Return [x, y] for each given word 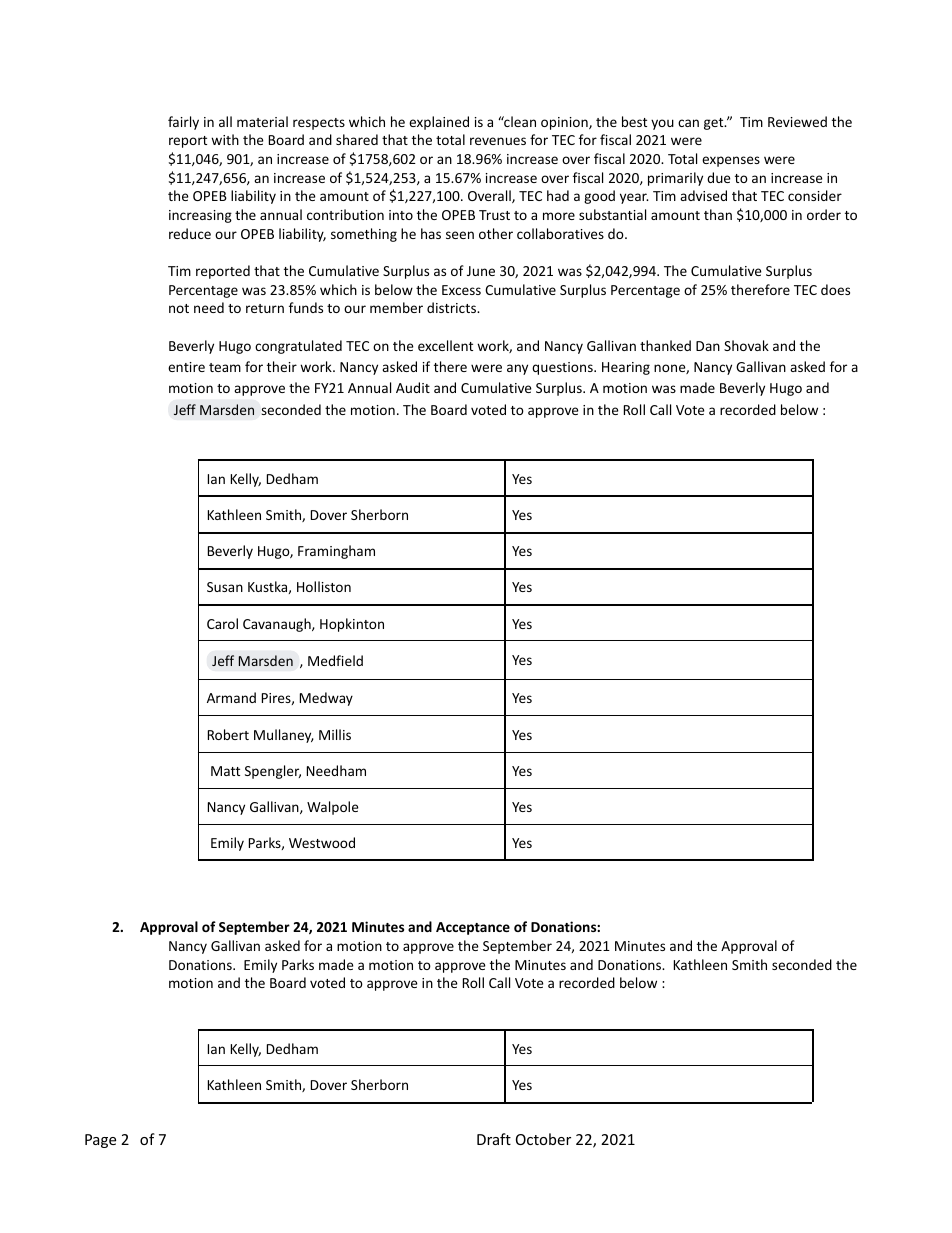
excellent [445, 345]
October [543, 1139]
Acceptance [473, 928]
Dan [708, 346]
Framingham [336, 552]
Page [100, 1141]
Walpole [333, 808]
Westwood [322, 842]
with [225, 139]
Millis [335, 734]
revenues [498, 141]
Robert [228, 734]
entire [186, 367]
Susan [225, 587]
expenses [731, 161]
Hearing [626, 368]
